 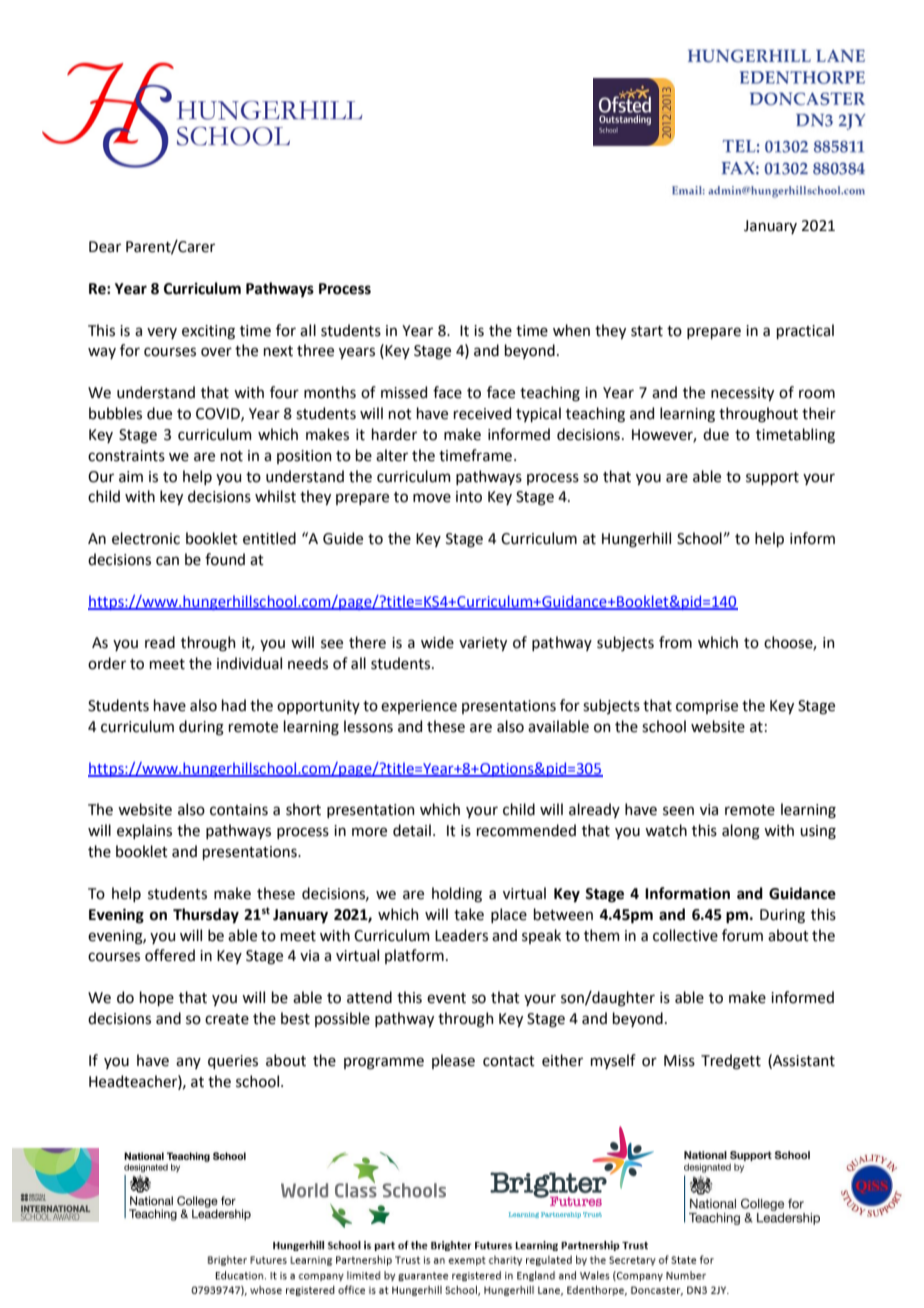 I want to click on Dear, so click(x=105, y=247).
